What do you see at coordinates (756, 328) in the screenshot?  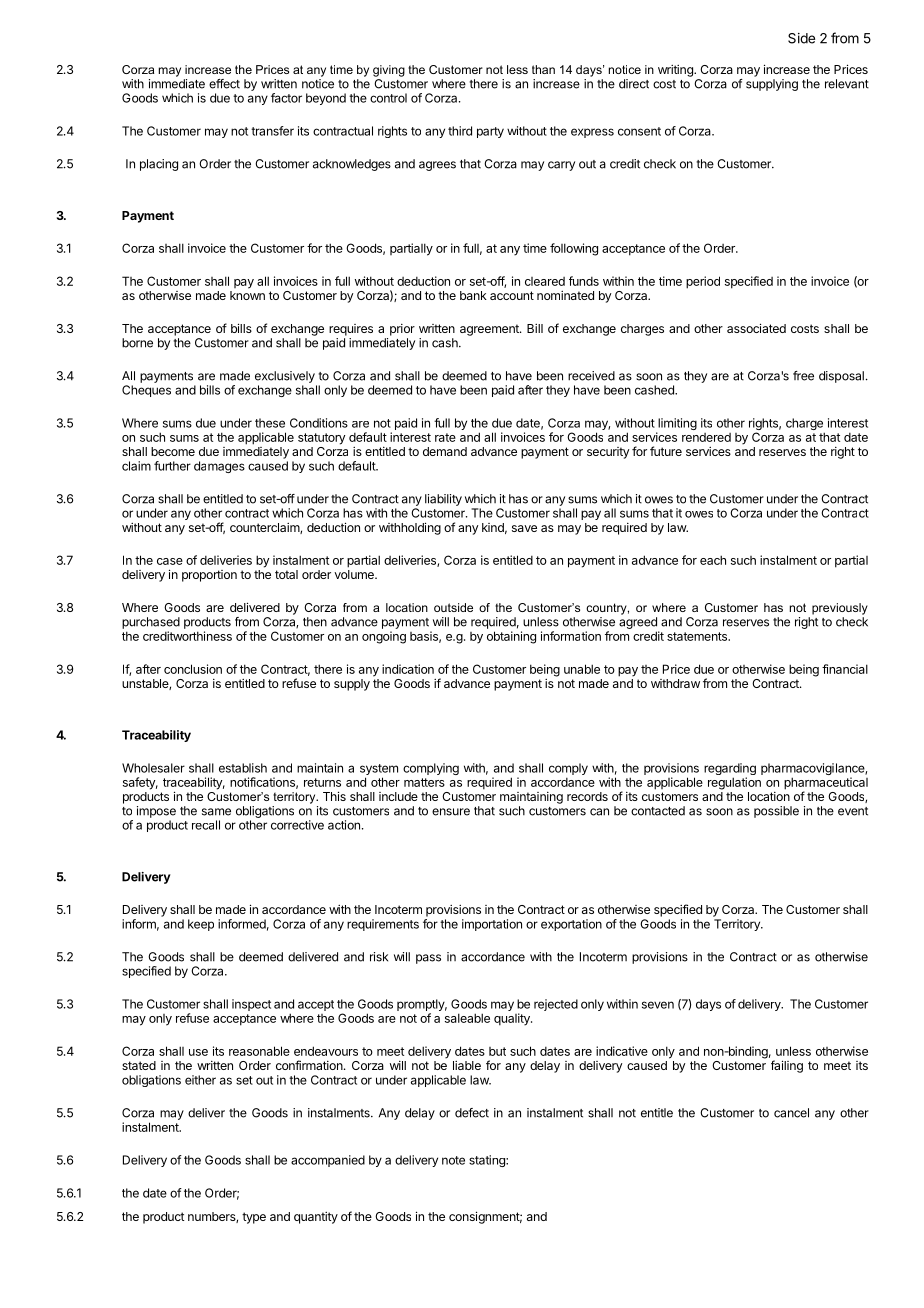 I see `associated` at bounding box center [756, 328].
